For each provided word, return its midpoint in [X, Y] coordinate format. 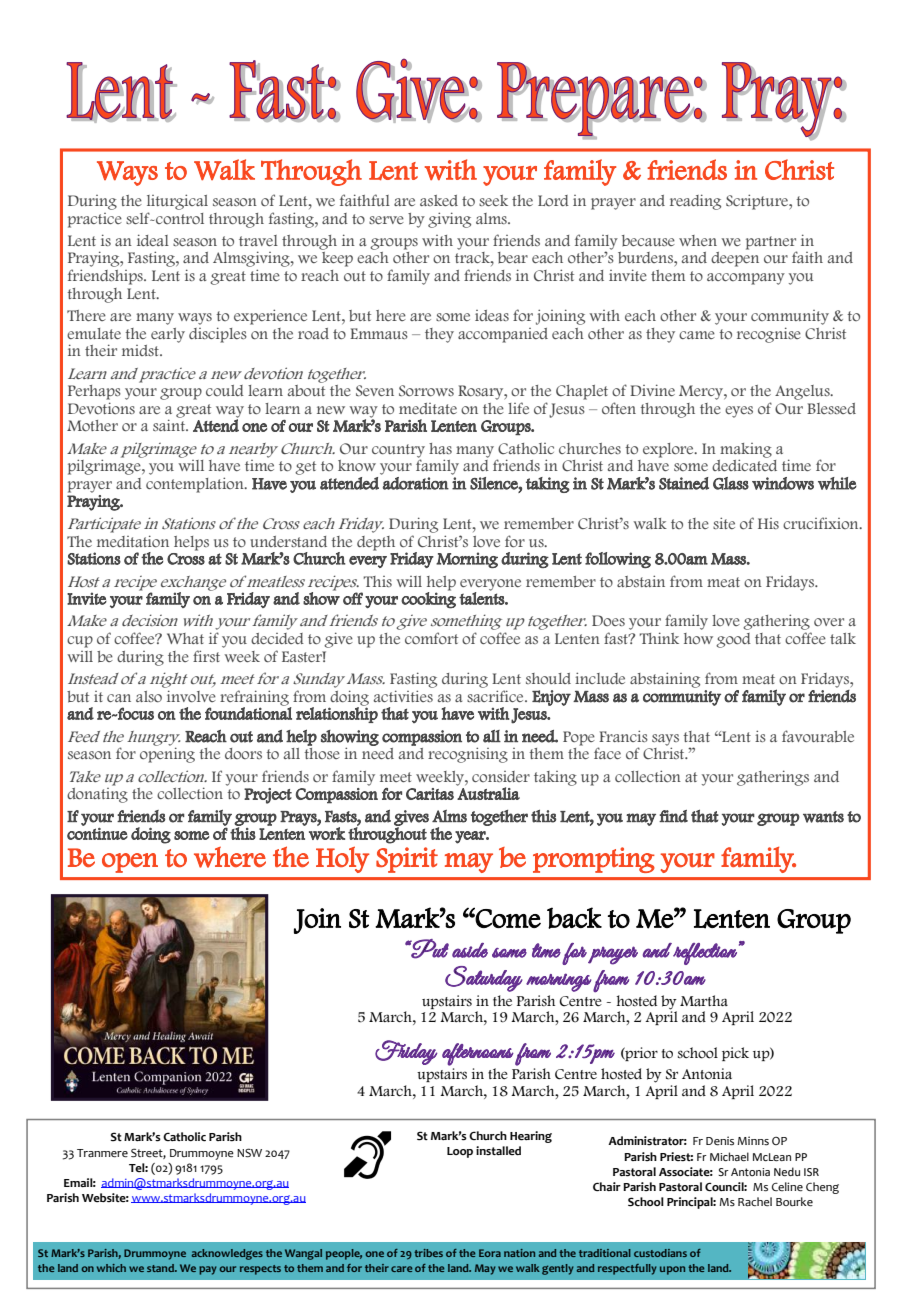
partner [771, 244]
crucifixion [822, 523]
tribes [428, 1253]
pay [208, 1270]
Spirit [407, 860]
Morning [467, 560]
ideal [153, 240]
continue [97, 834]
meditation [133, 539]
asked [439, 200]
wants [823, 817]
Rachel [755, 1202]
